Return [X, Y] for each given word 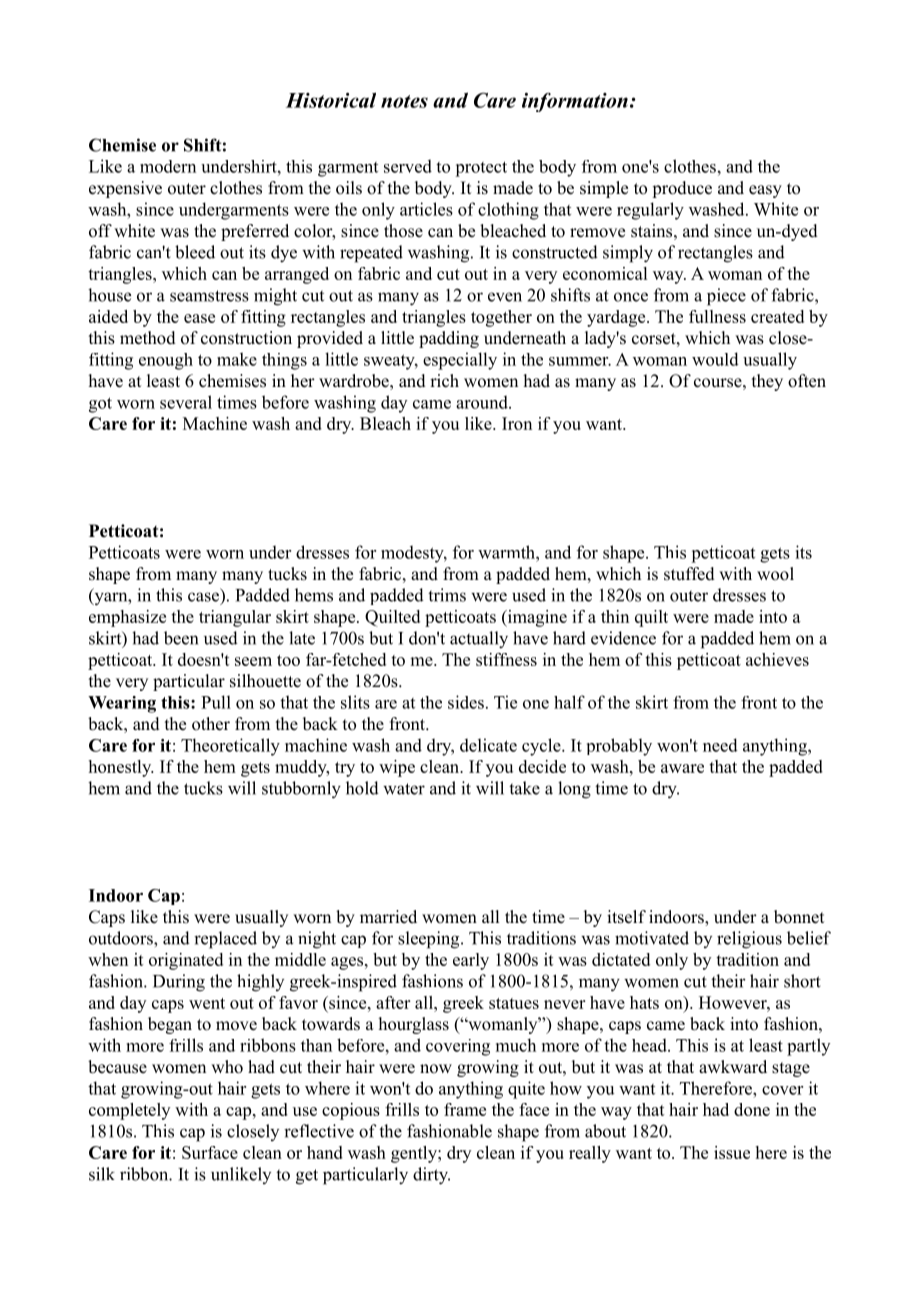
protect [481, 169]
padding [449, 339]
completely [129, 1111]
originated [186, 961]
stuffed [689, 574]
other [211, 724]
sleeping [430, 940]
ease [199, 318]
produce [682, 189]
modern [168, 166]
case [203, 597]
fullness [717, 316]
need [720, 745]
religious [749, 940]
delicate [488, 745]
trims [447, 595]
